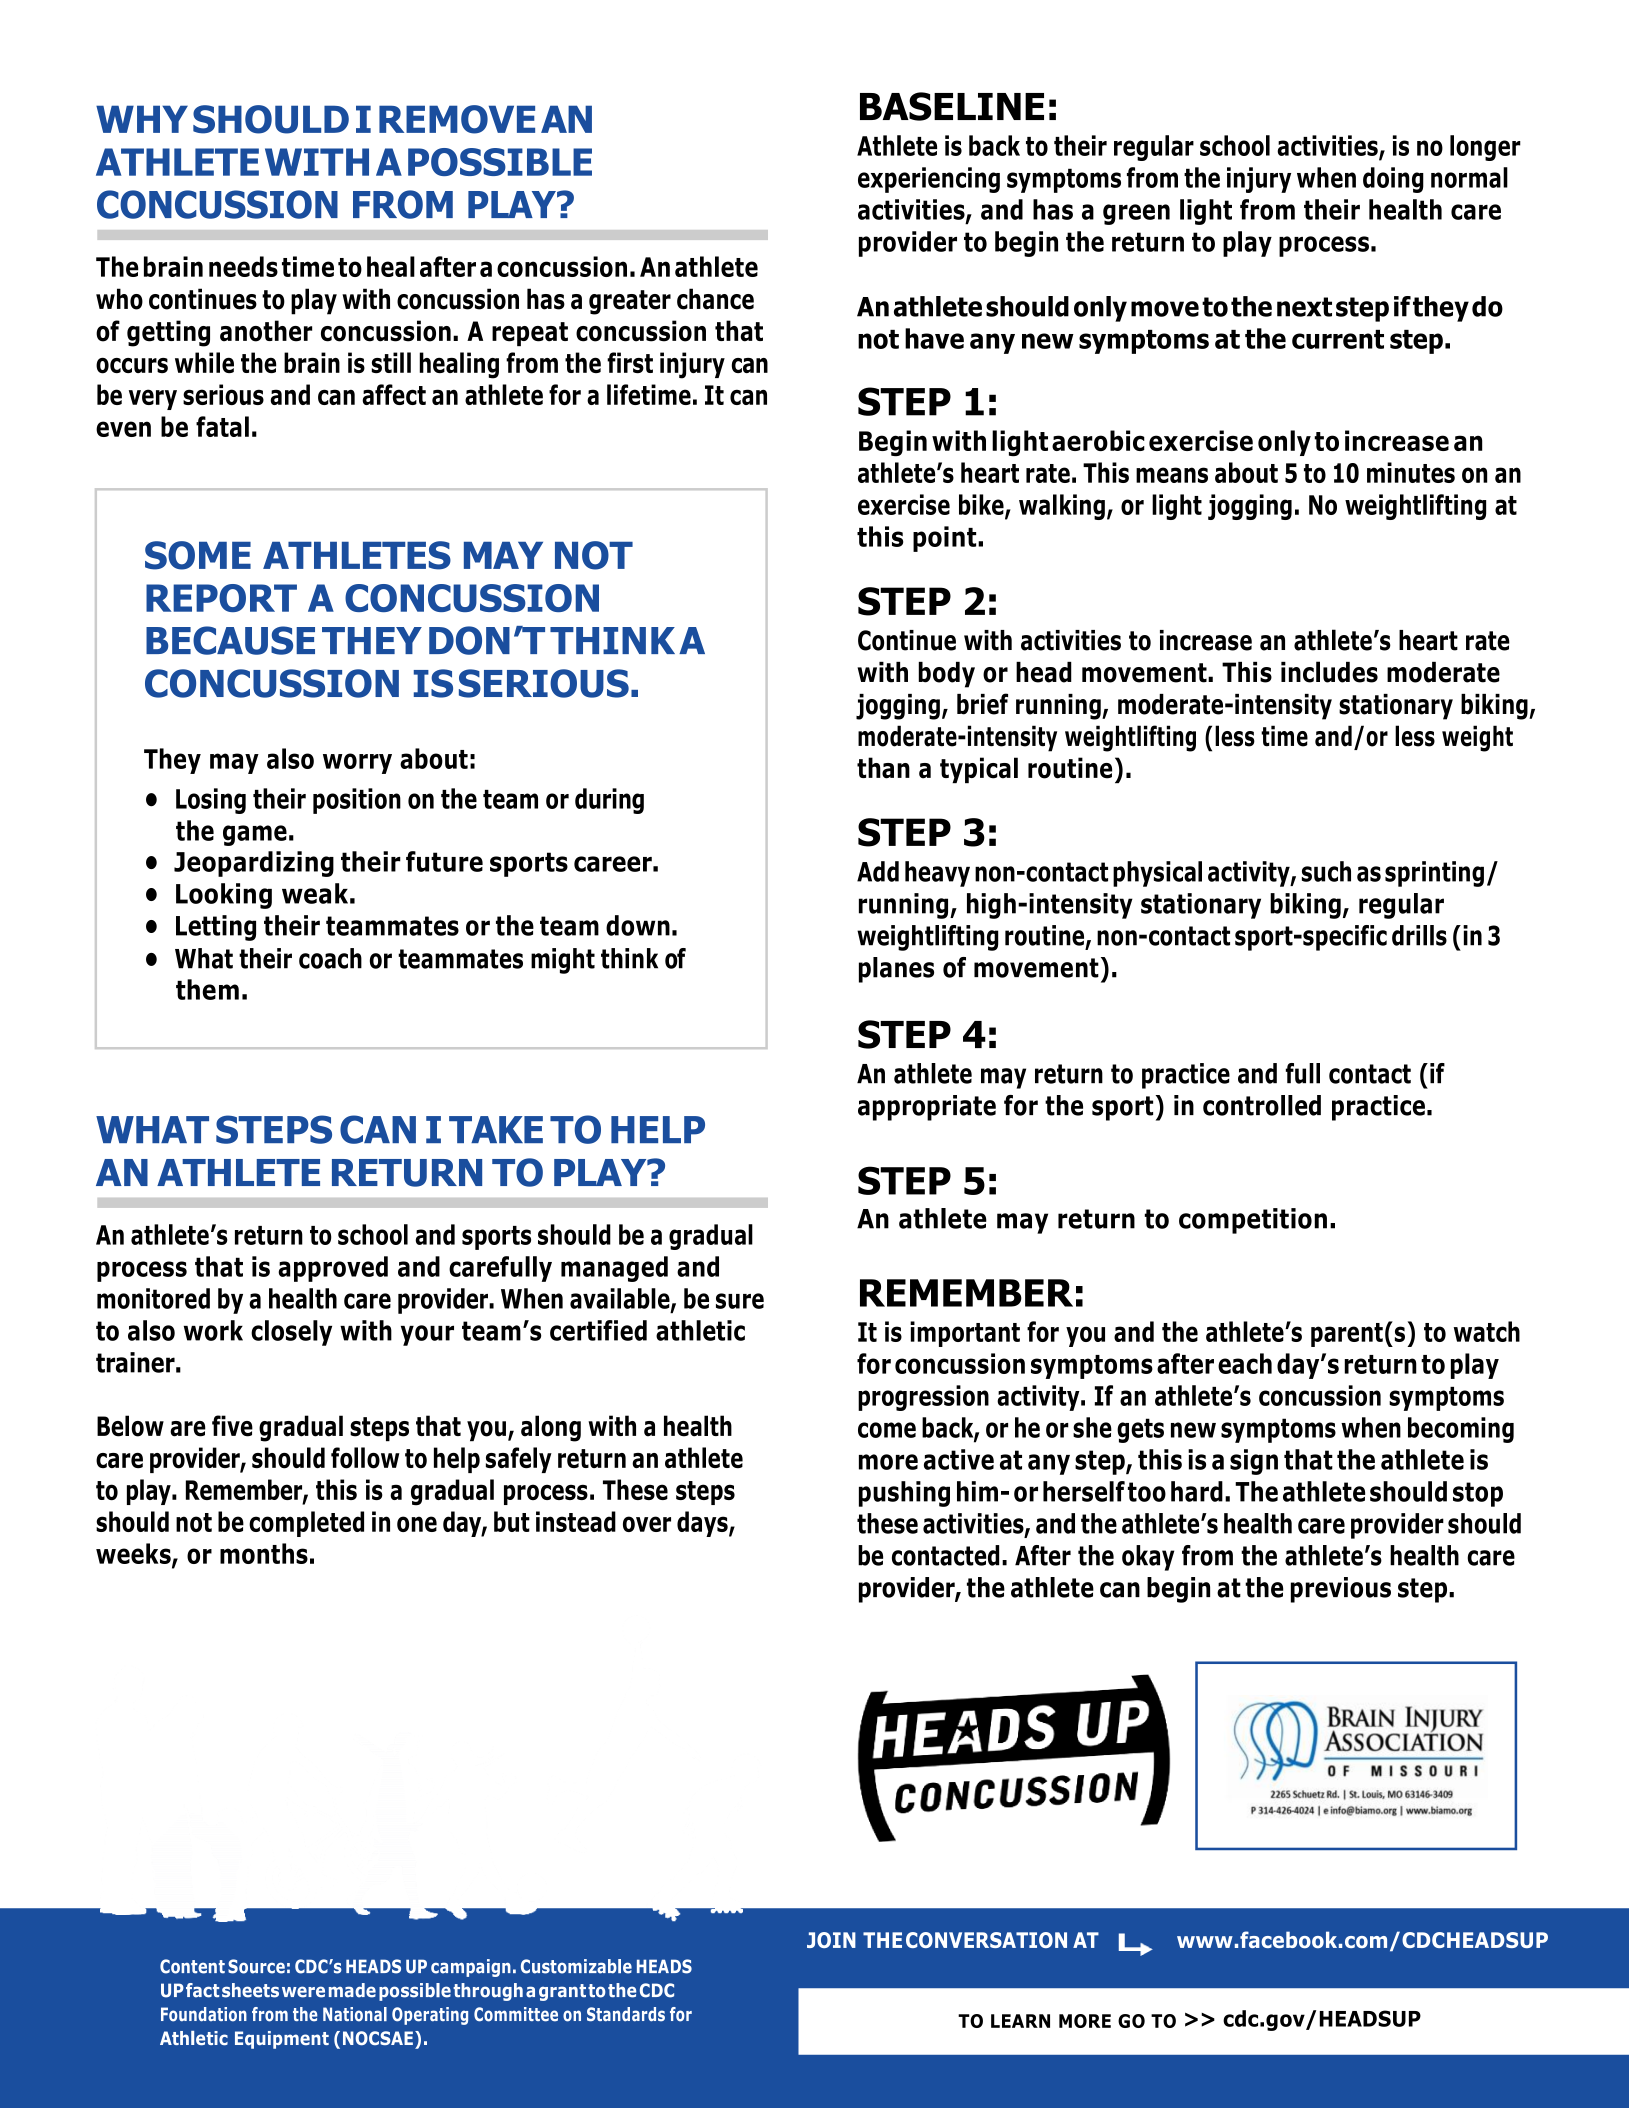 This page has width=1629, height=2108. I want to click on REPORT, so click(221, 598).
